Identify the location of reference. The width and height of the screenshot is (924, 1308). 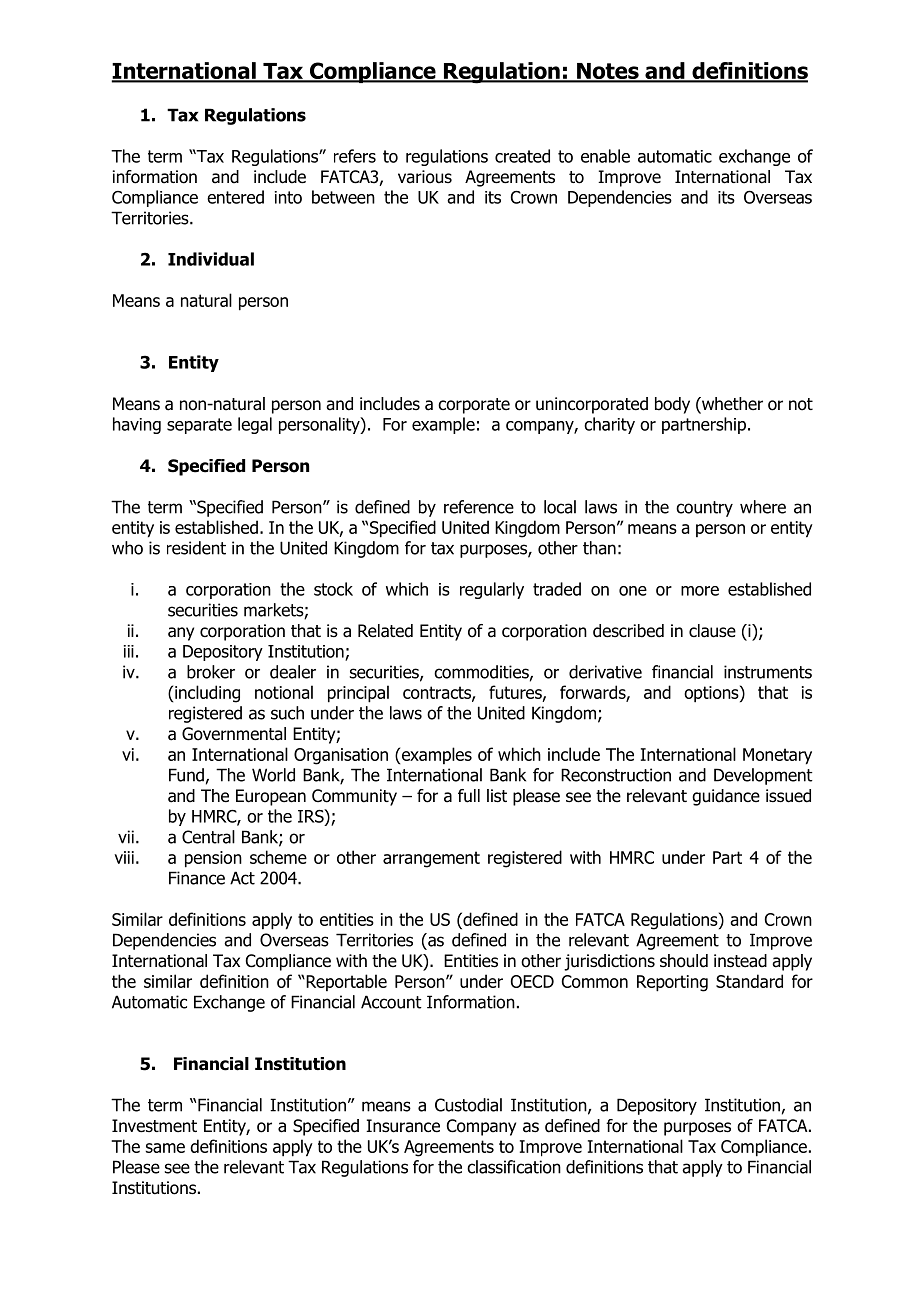
(479, 507).
